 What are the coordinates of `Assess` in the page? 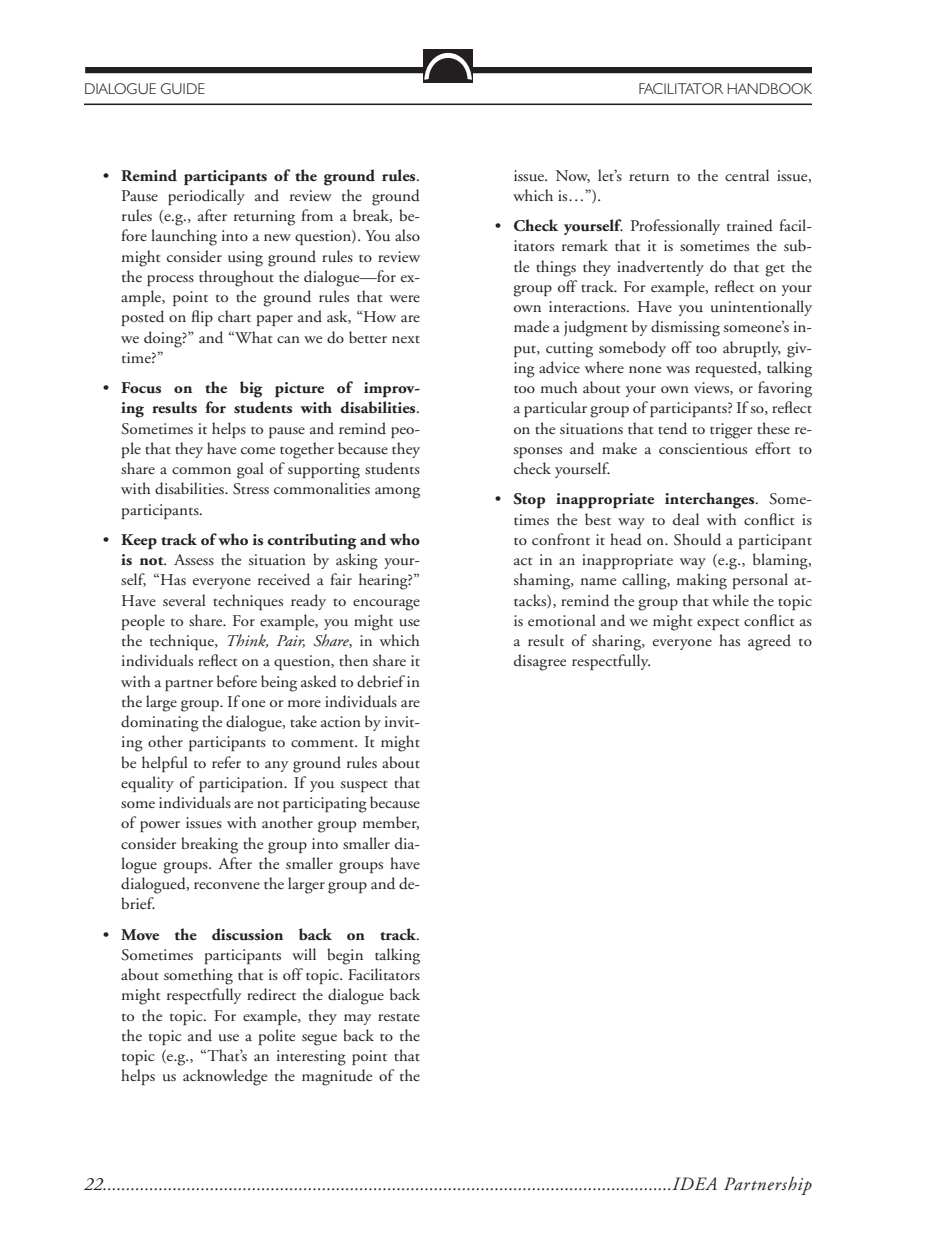 It's located at (194, 559).
